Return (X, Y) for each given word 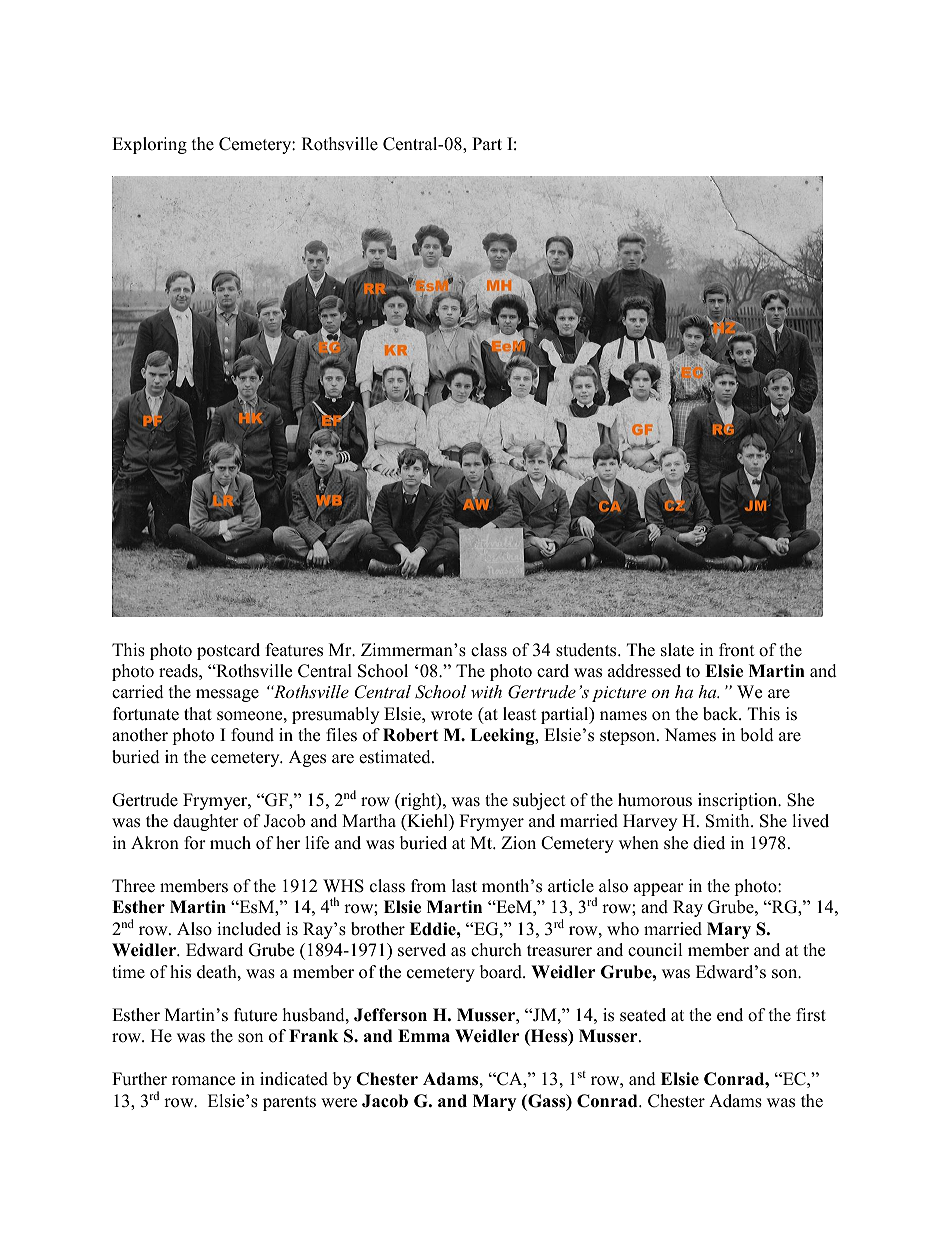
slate (677, 650)
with (486, 691)
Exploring (149, 145)
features (294, 650)
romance (203, 1081)
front (737, 650)
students (587, 650)
